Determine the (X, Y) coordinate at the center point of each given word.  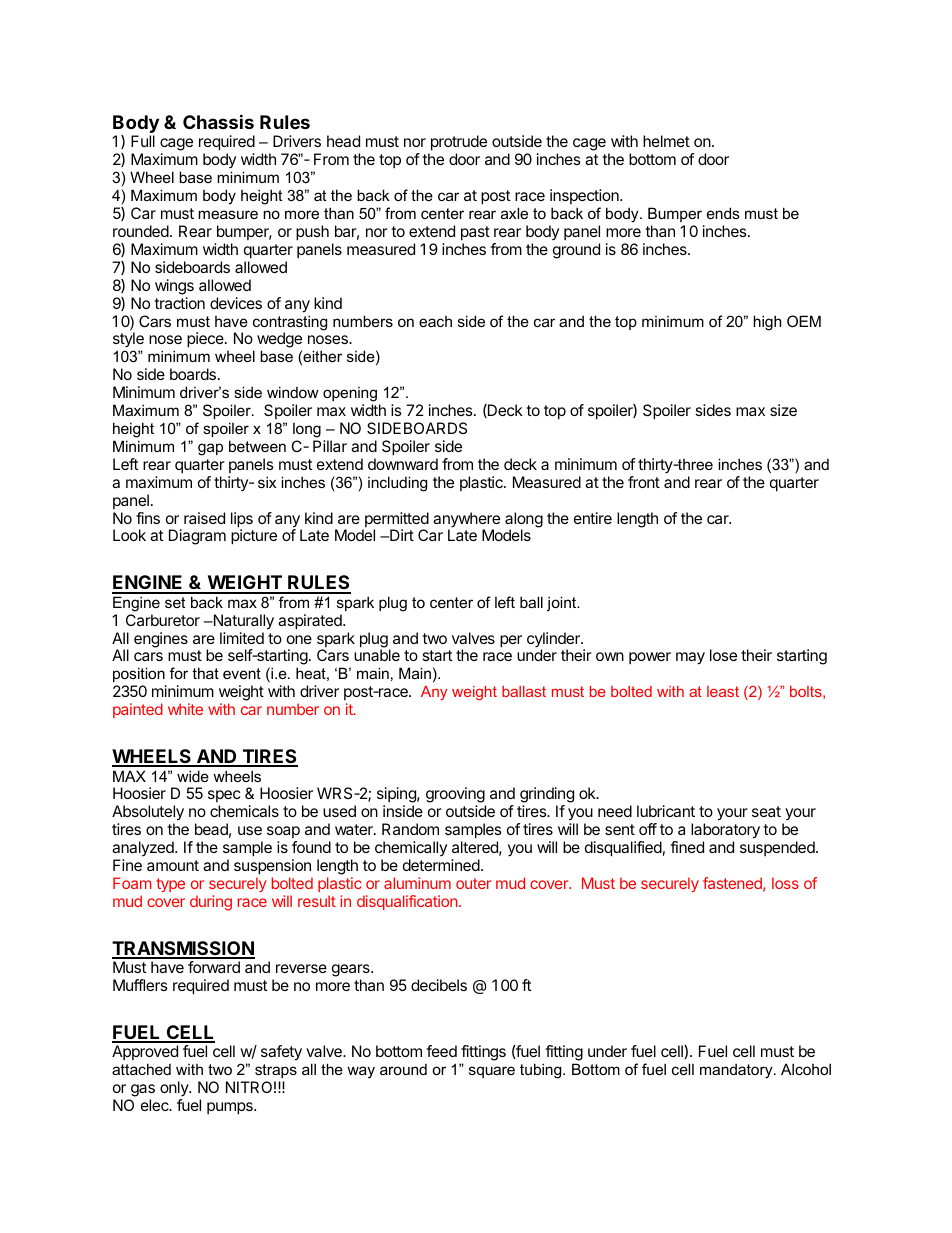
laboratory (725, 832)
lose (723, 655)
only (175, 1089)
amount (173, 865)
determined (441, 865)
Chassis (218, 121)
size (783, 410)
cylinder (554, 641)
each (435, 321)
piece (206, 340)
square (492, 1072)
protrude (457, 144)
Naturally (242, 622)
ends (723, 213)
